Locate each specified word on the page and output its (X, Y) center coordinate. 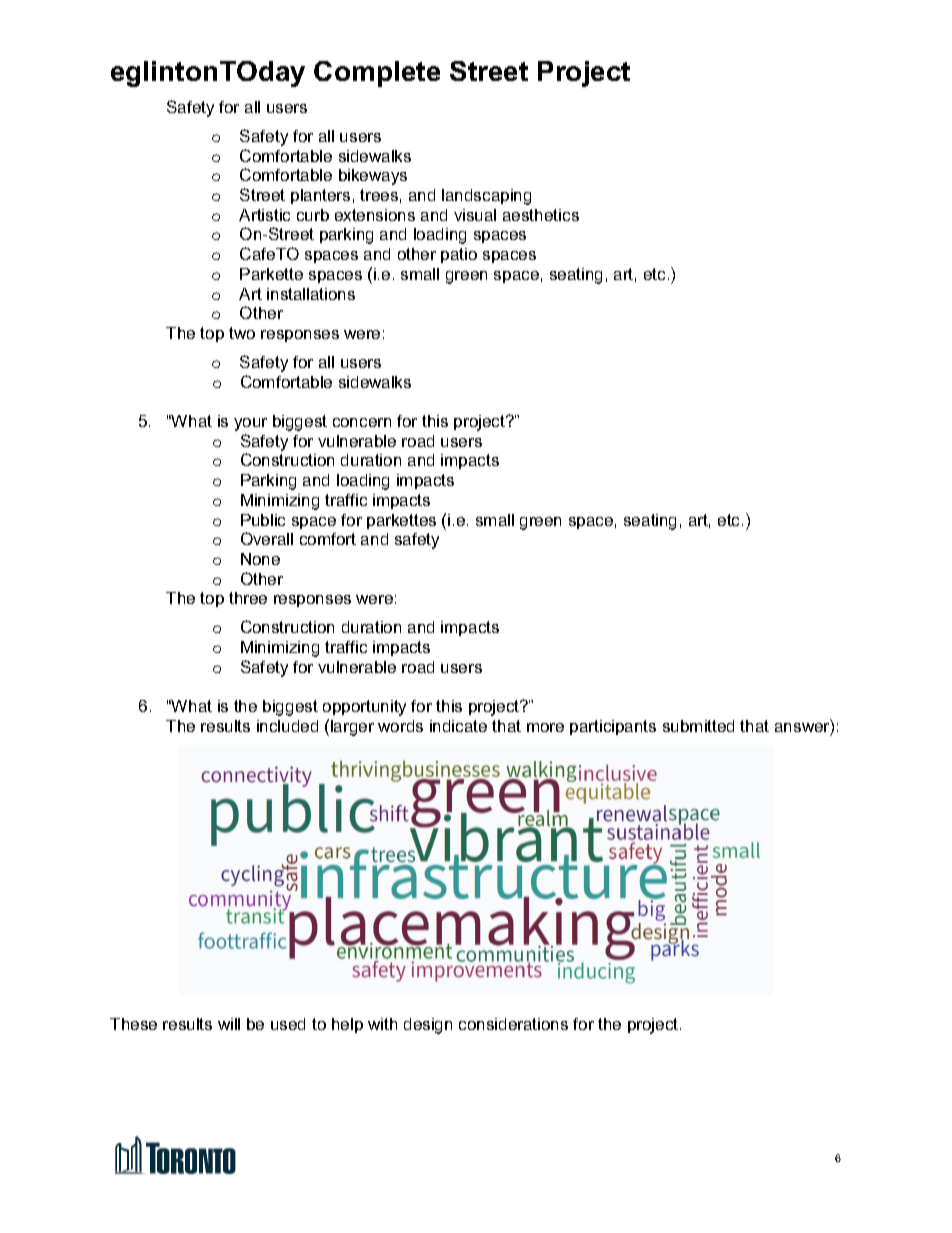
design (428, 1026)
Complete (377, 74)
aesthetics (541, 215)
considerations (513, 1024)
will (229, 1024)
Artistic (264, 215)
